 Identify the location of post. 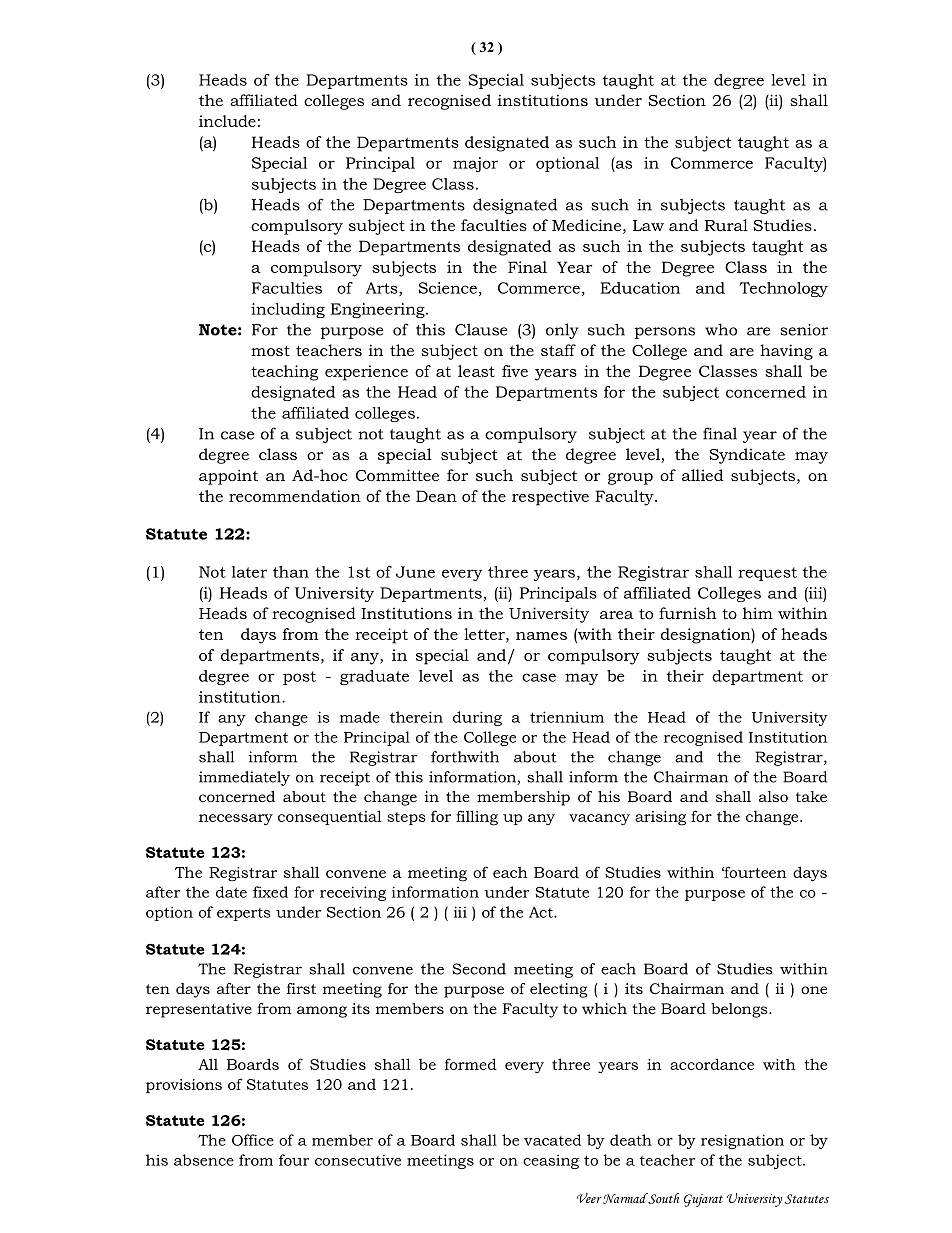
(299, 678).
